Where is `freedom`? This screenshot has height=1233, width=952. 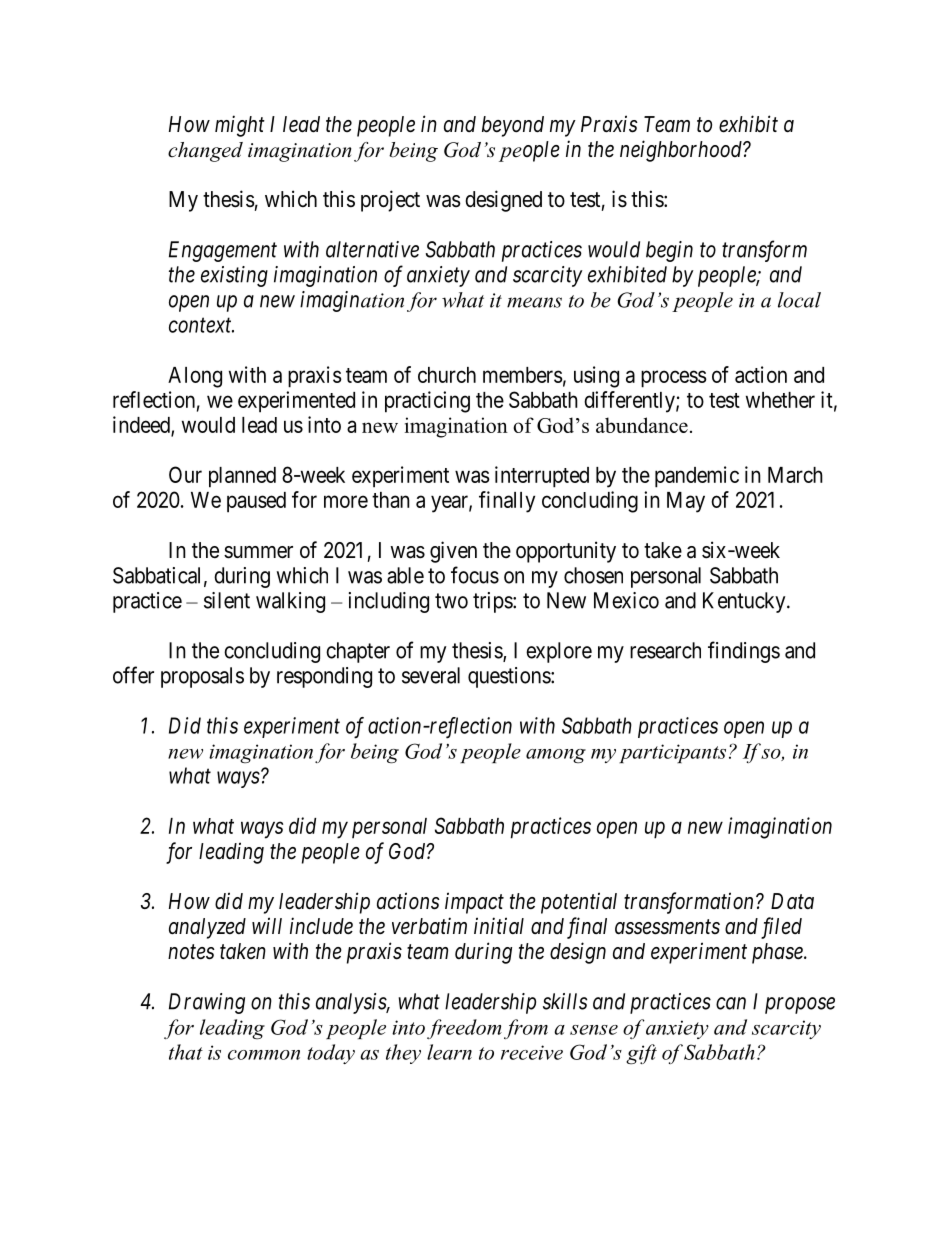 freedom is located at coordinates (464, 1029).
